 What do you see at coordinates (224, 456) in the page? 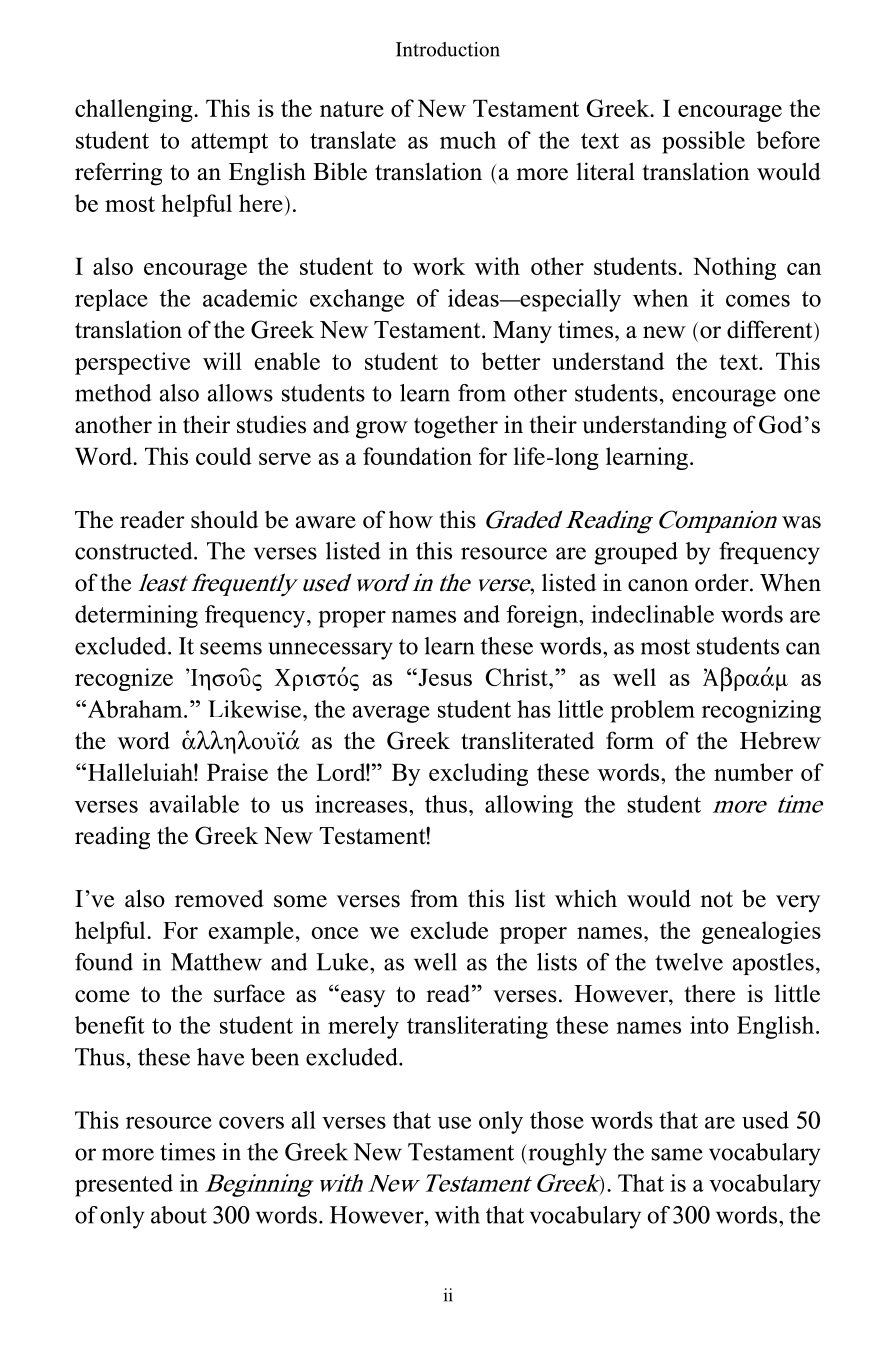
I see `could` at bounding box center [224, 456].
